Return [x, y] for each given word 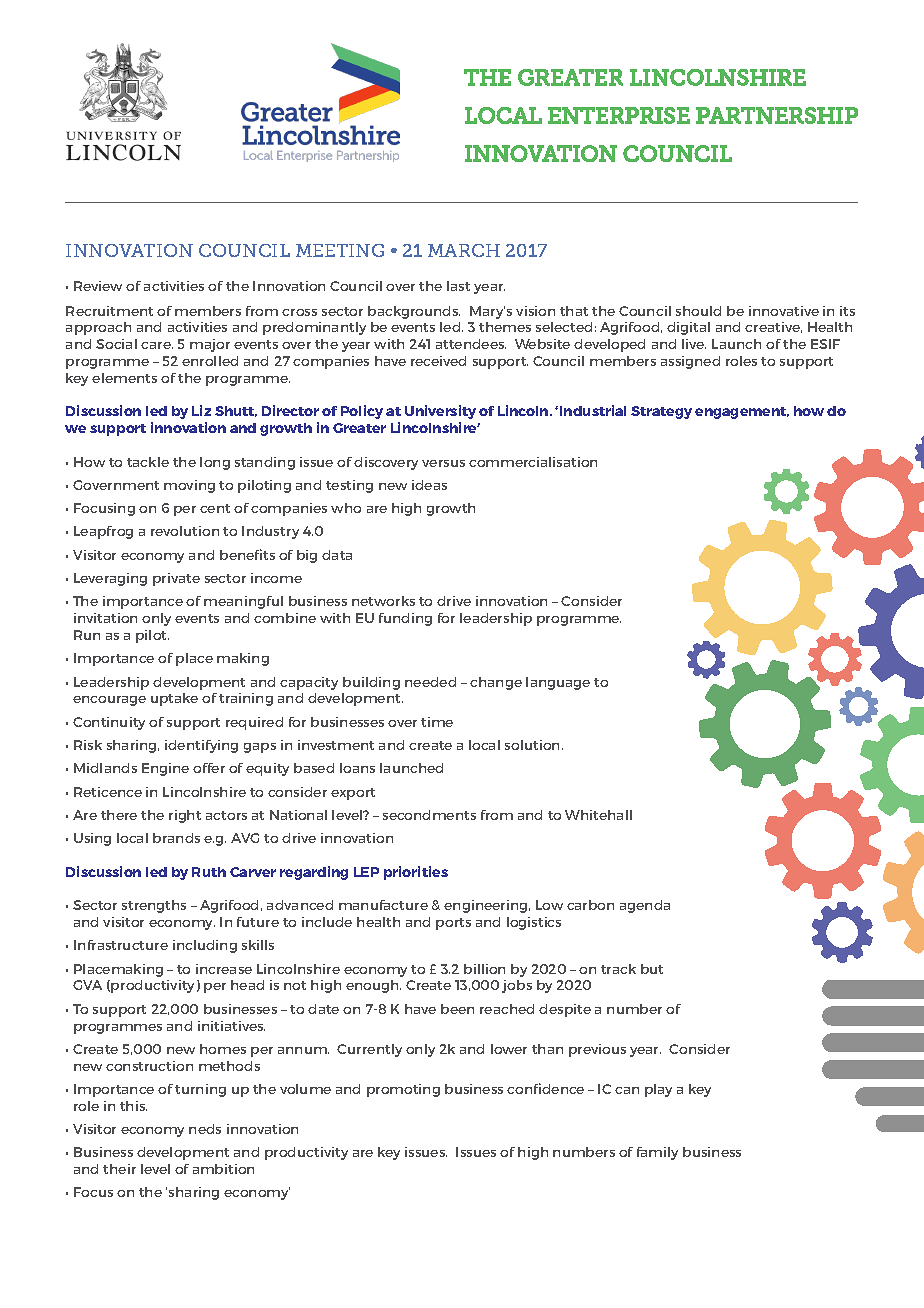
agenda [645, 906]
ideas [429, 485]
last [458, 286]
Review [98, 286]
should [698, 311]
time [437, 722]
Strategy [661, 412]
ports [453, 924]
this [133, 1106]
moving [189, 486]
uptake [174, 699]
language [558, 683]
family [657, 1153]
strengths [154, 906]
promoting [403, 1090]
